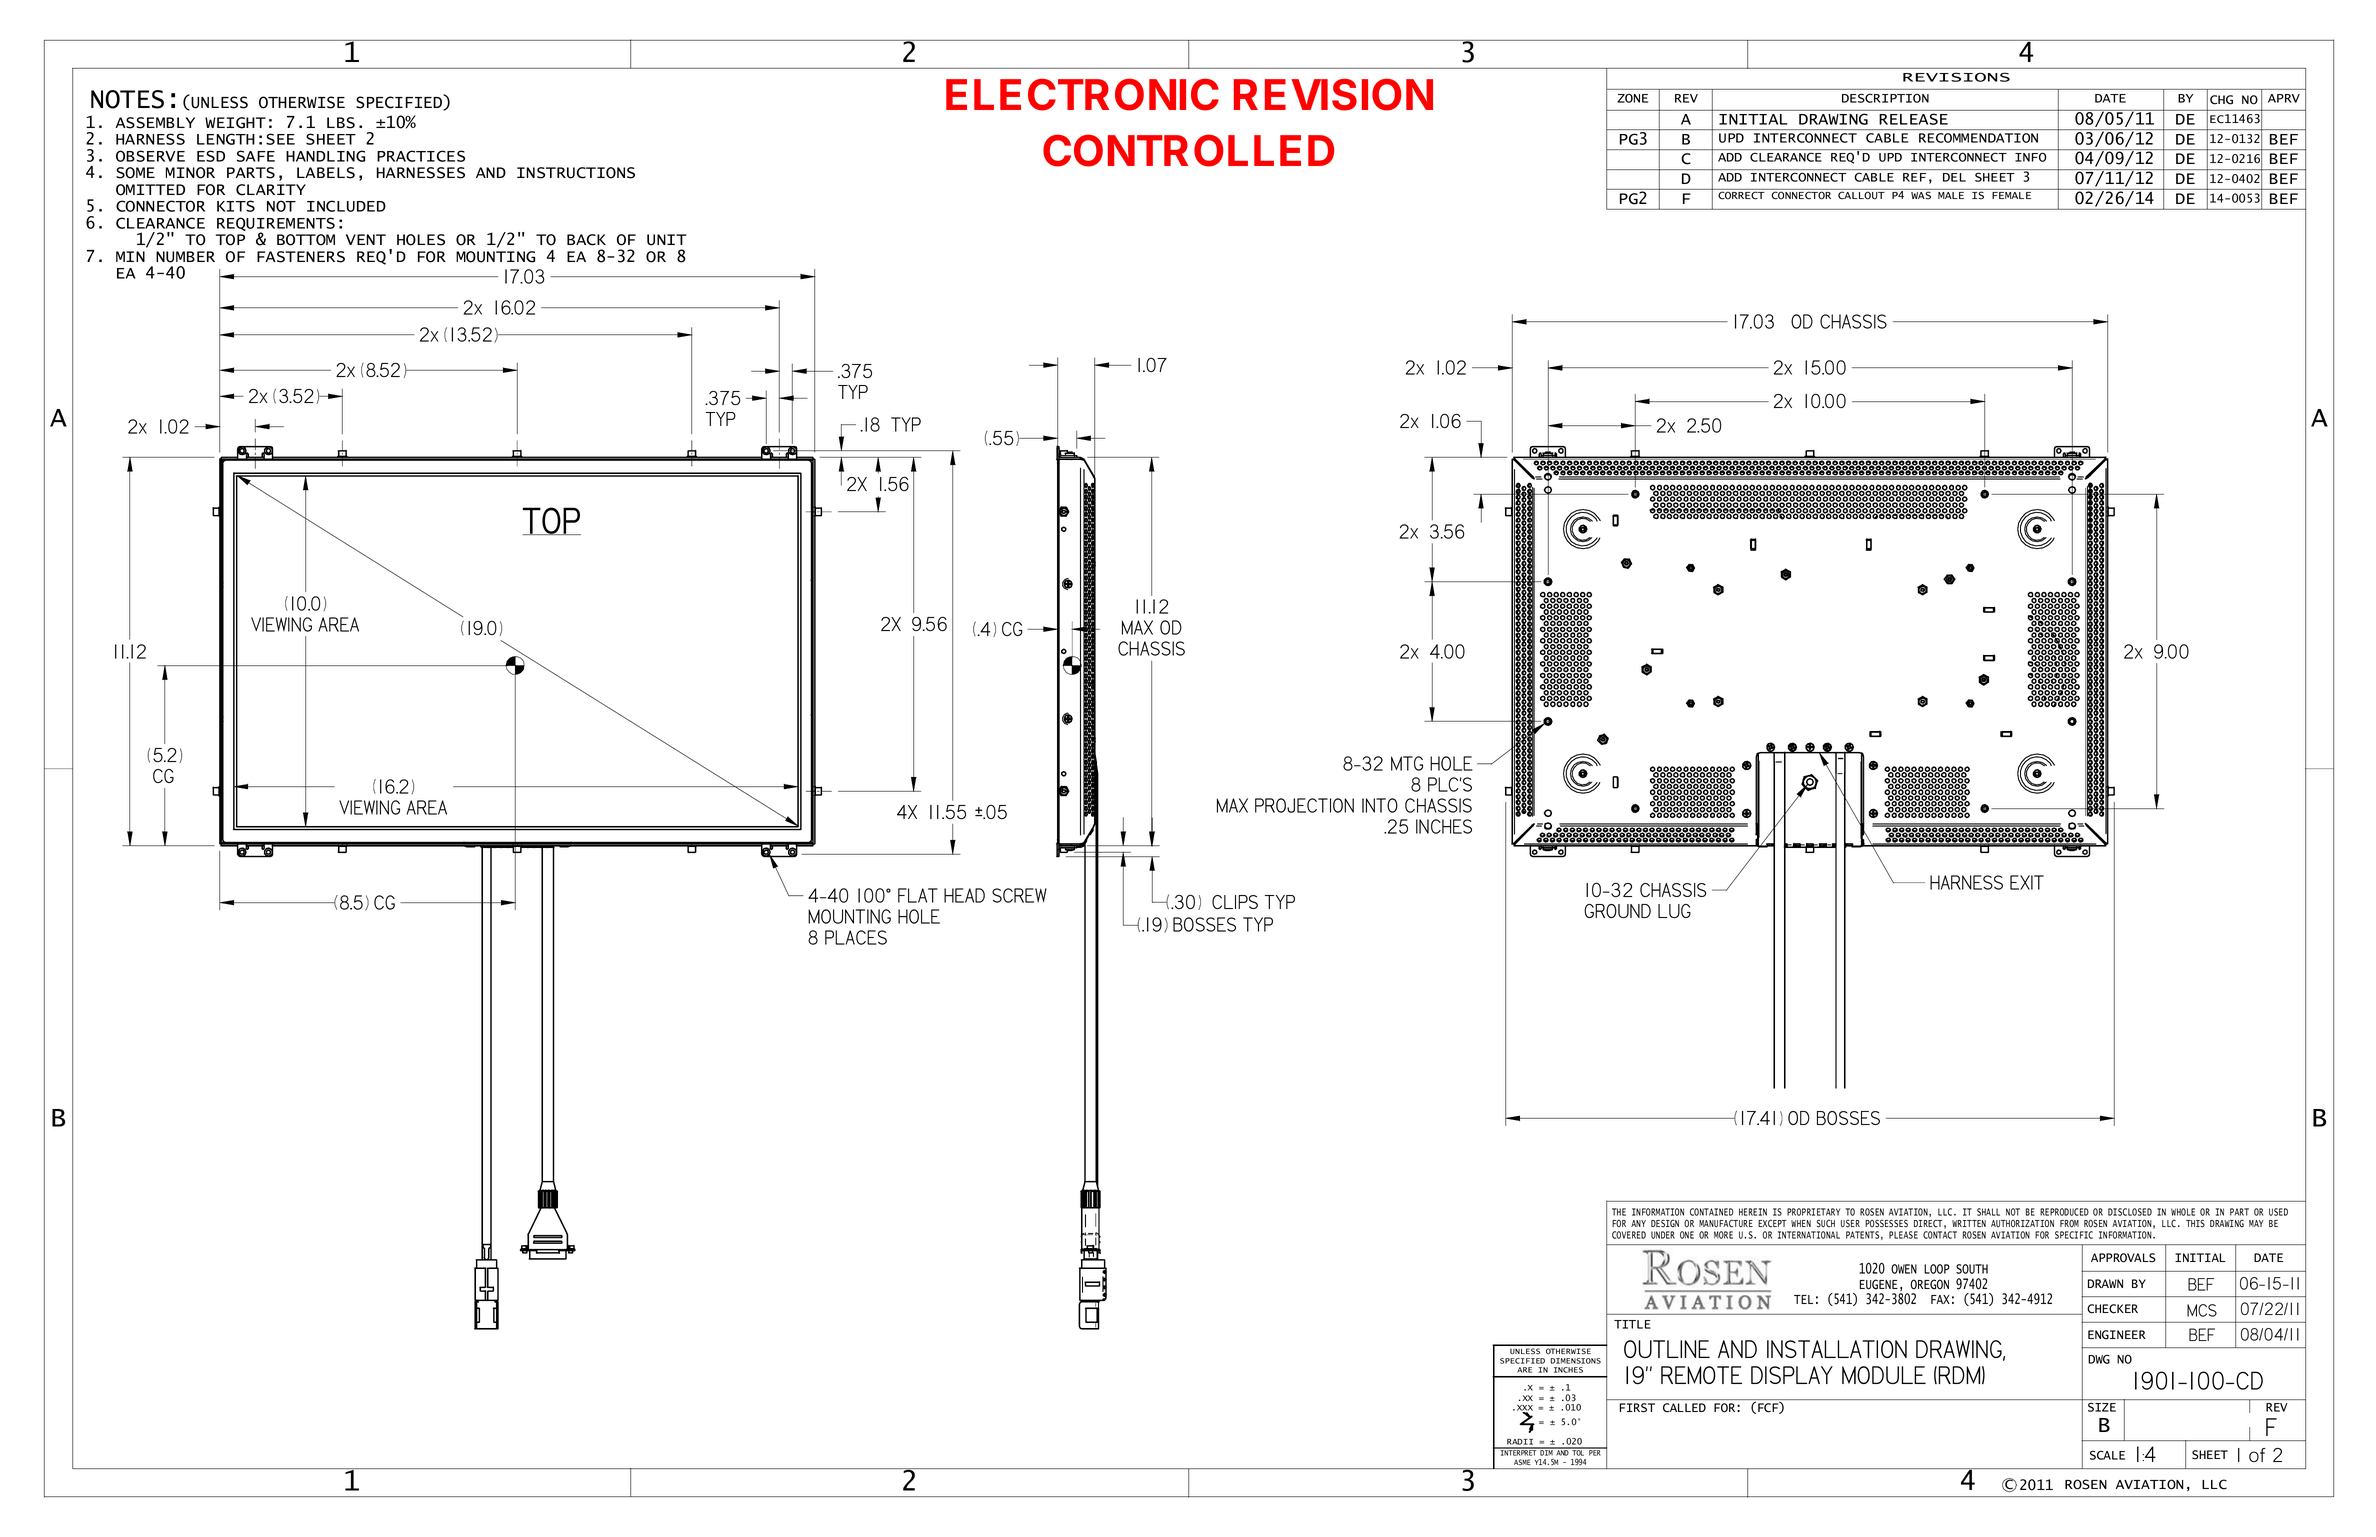  I want to click on CLIPS, so click(1235, 902).
